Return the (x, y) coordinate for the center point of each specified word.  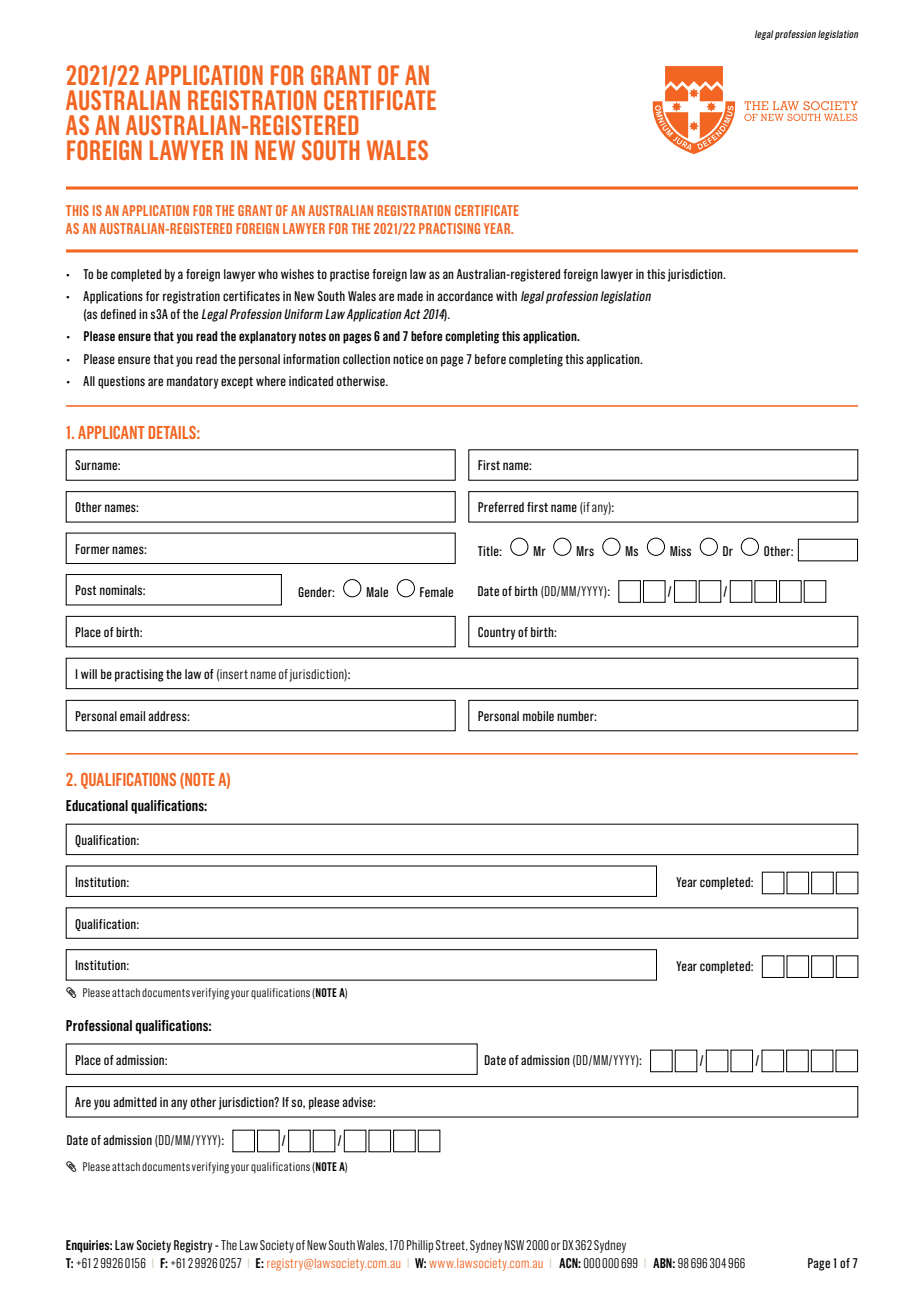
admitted (135, 1102)
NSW (514, 1245)
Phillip (420, 1246)
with (506, 296)
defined (118, 314)
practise (349, 275)
